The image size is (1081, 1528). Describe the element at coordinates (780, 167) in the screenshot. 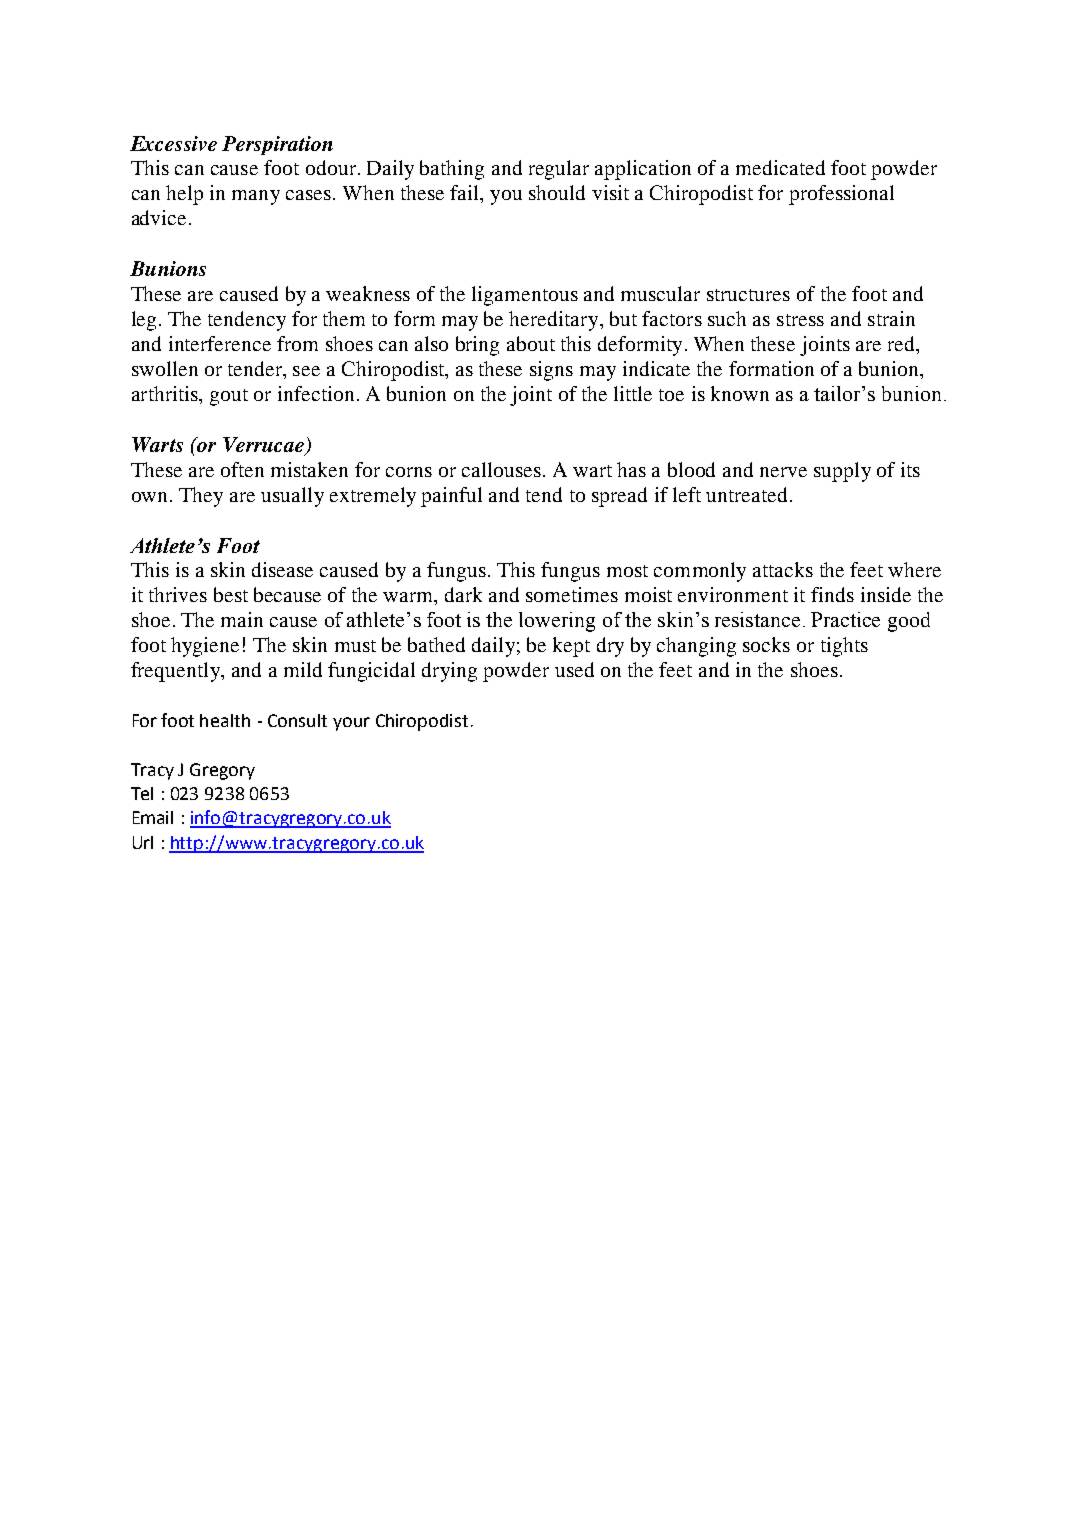

I see `medicated` at that location.
